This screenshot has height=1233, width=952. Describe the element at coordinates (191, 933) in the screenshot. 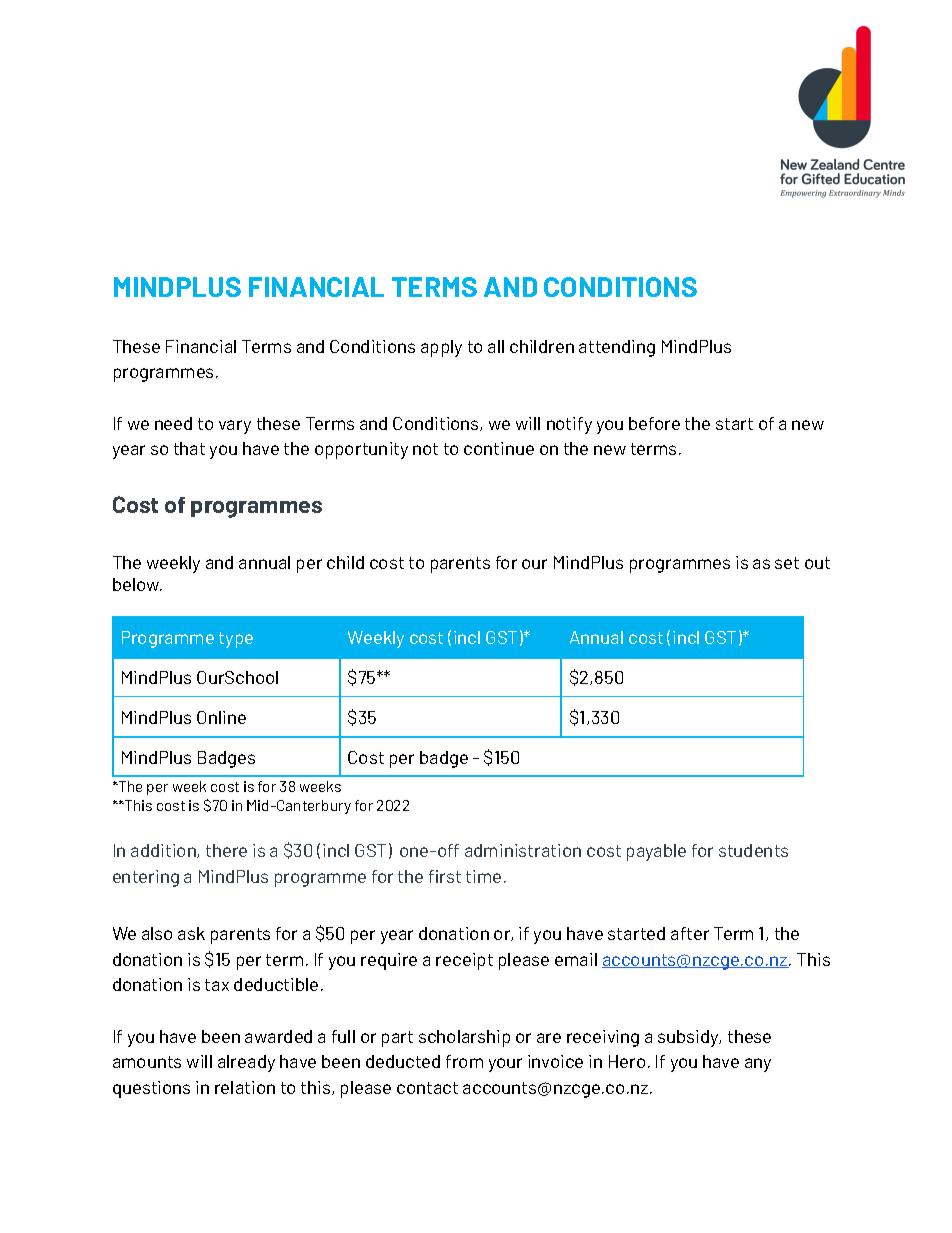

I see `ask` at that location.
